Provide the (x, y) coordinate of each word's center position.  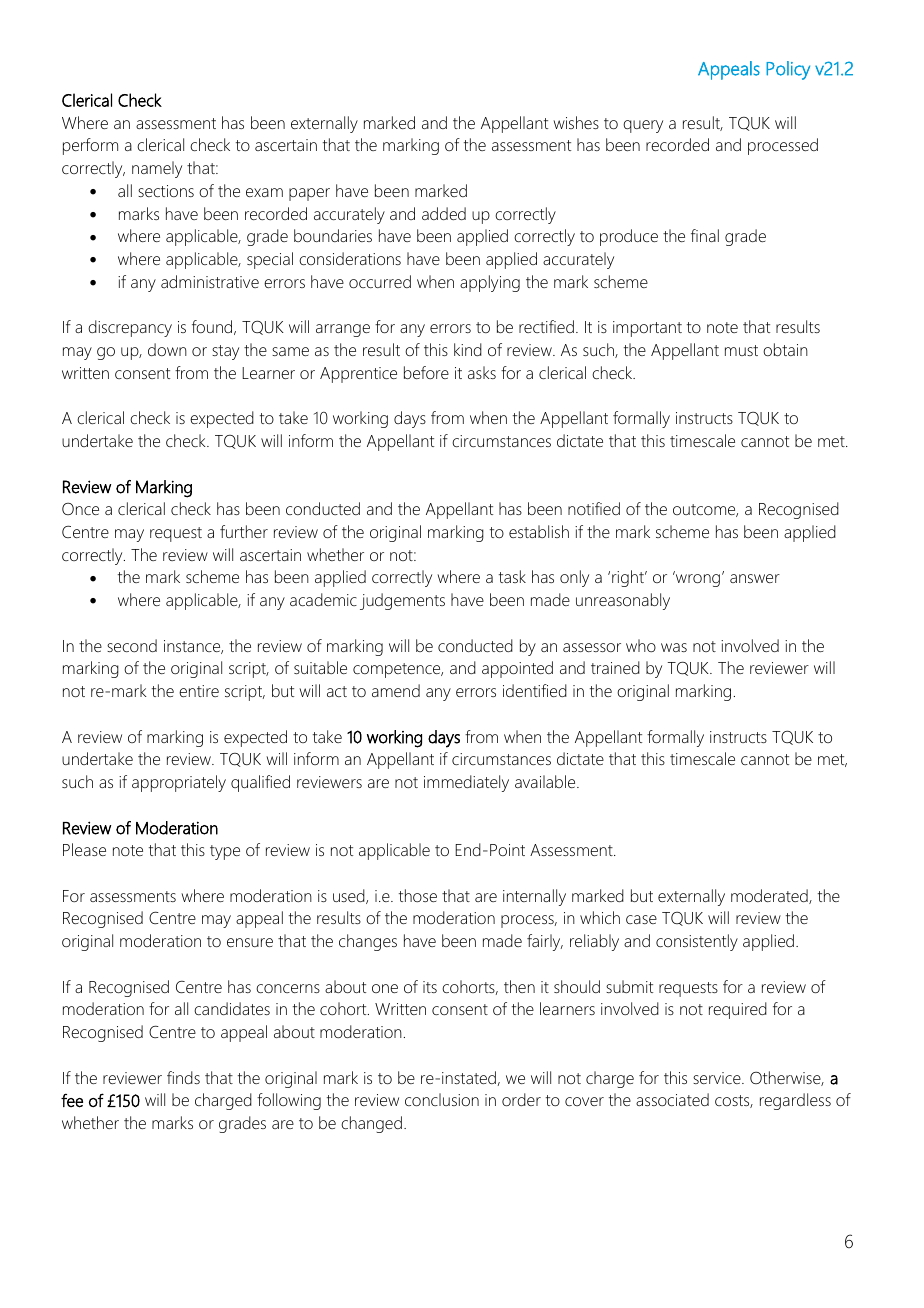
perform (90, 146)
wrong (698, 580)
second (132, 645)
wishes (576, 122)
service (718, 1078)
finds (183, 1077)
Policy (788, 70)
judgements (402, 601)
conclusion (442, 1099)
